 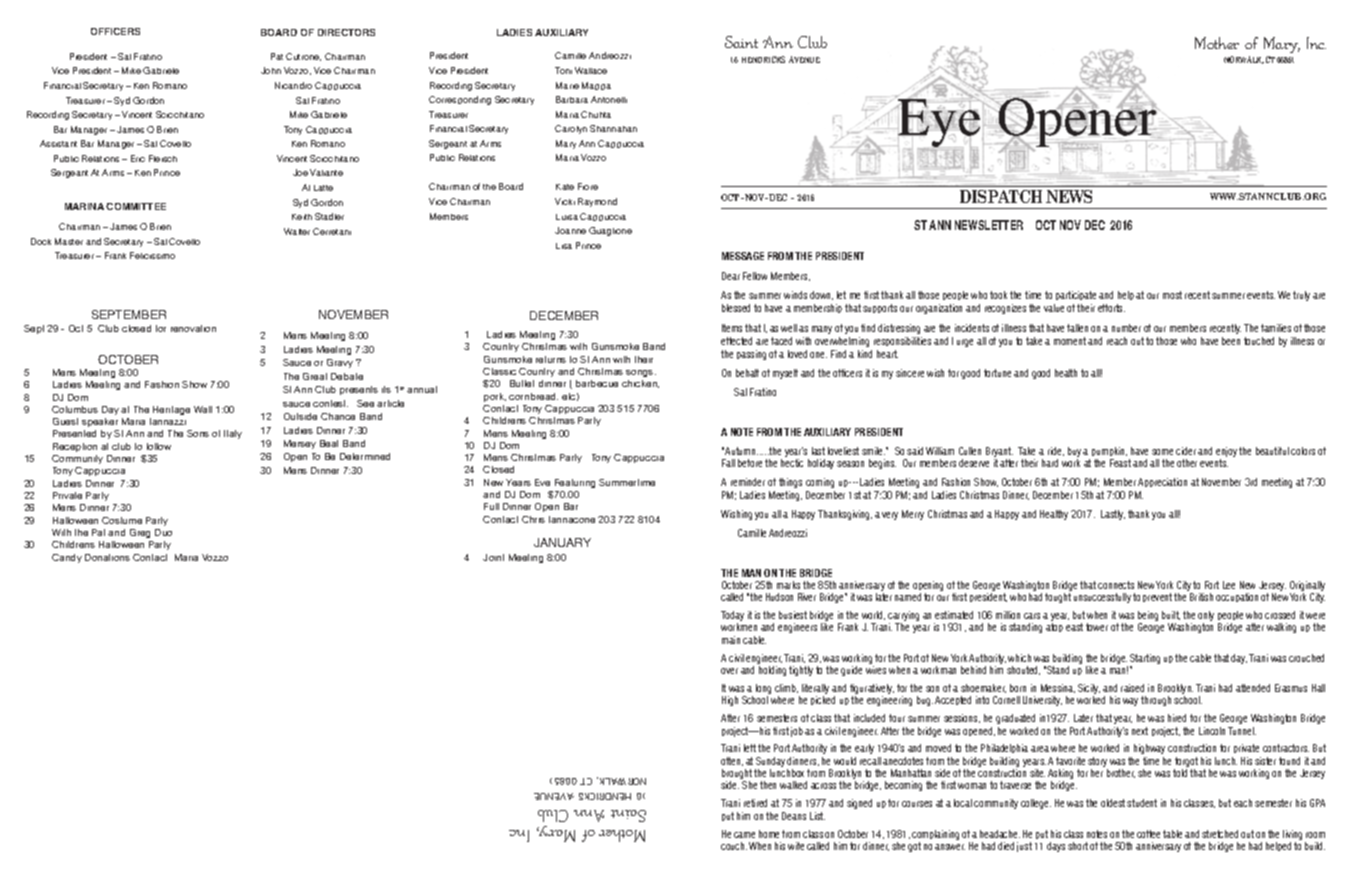 I want to click on Mappa, so click(x=596, y=86).
